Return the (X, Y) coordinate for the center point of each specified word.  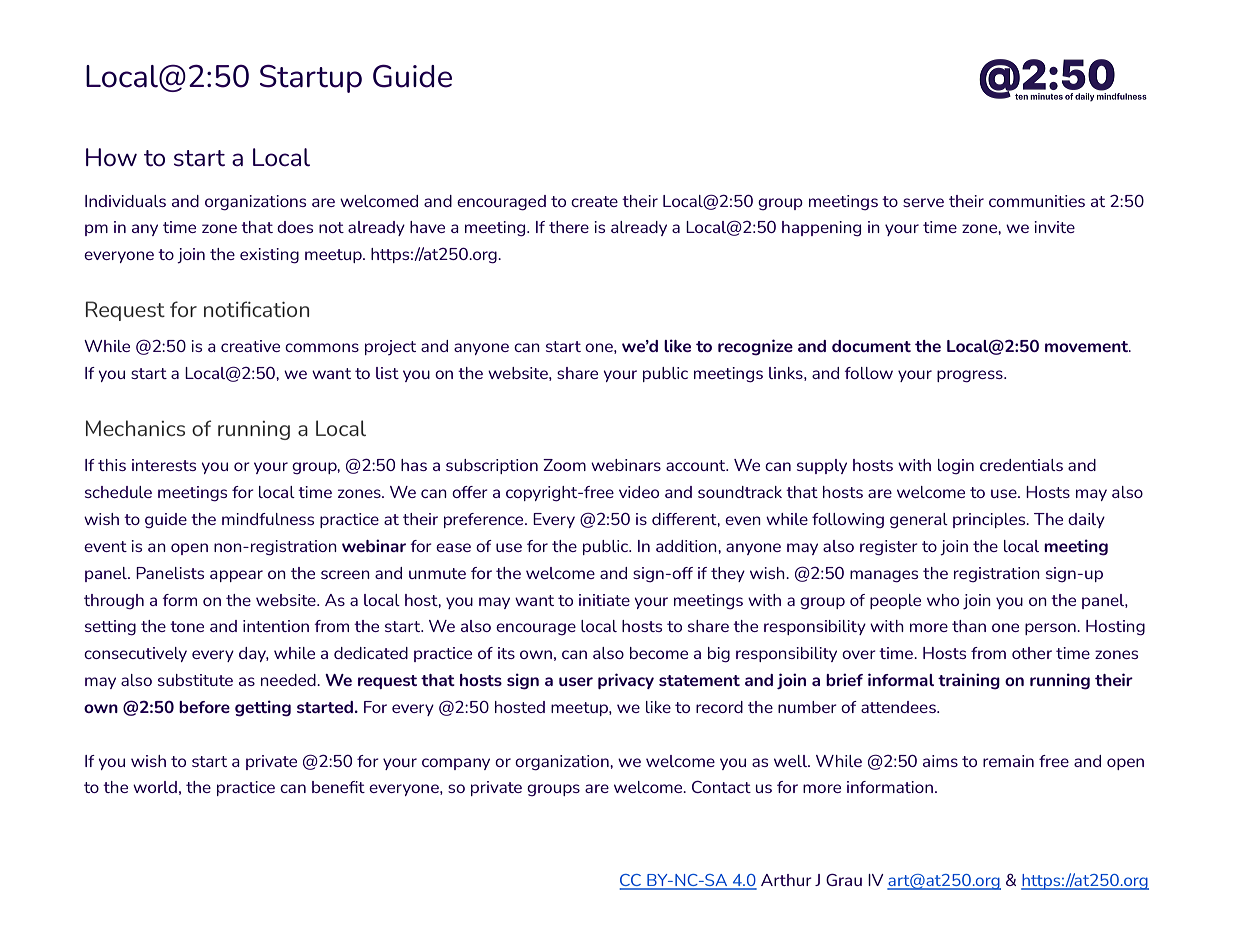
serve (923, 202)
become (659, 653)
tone (187, 626)
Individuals (125, 201)
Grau (844, 880)
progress (971, 376)
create (594, 201)
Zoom (564, 465)
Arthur (786, 880)
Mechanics (135, 428)
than (969, 626)
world (155, 787)
